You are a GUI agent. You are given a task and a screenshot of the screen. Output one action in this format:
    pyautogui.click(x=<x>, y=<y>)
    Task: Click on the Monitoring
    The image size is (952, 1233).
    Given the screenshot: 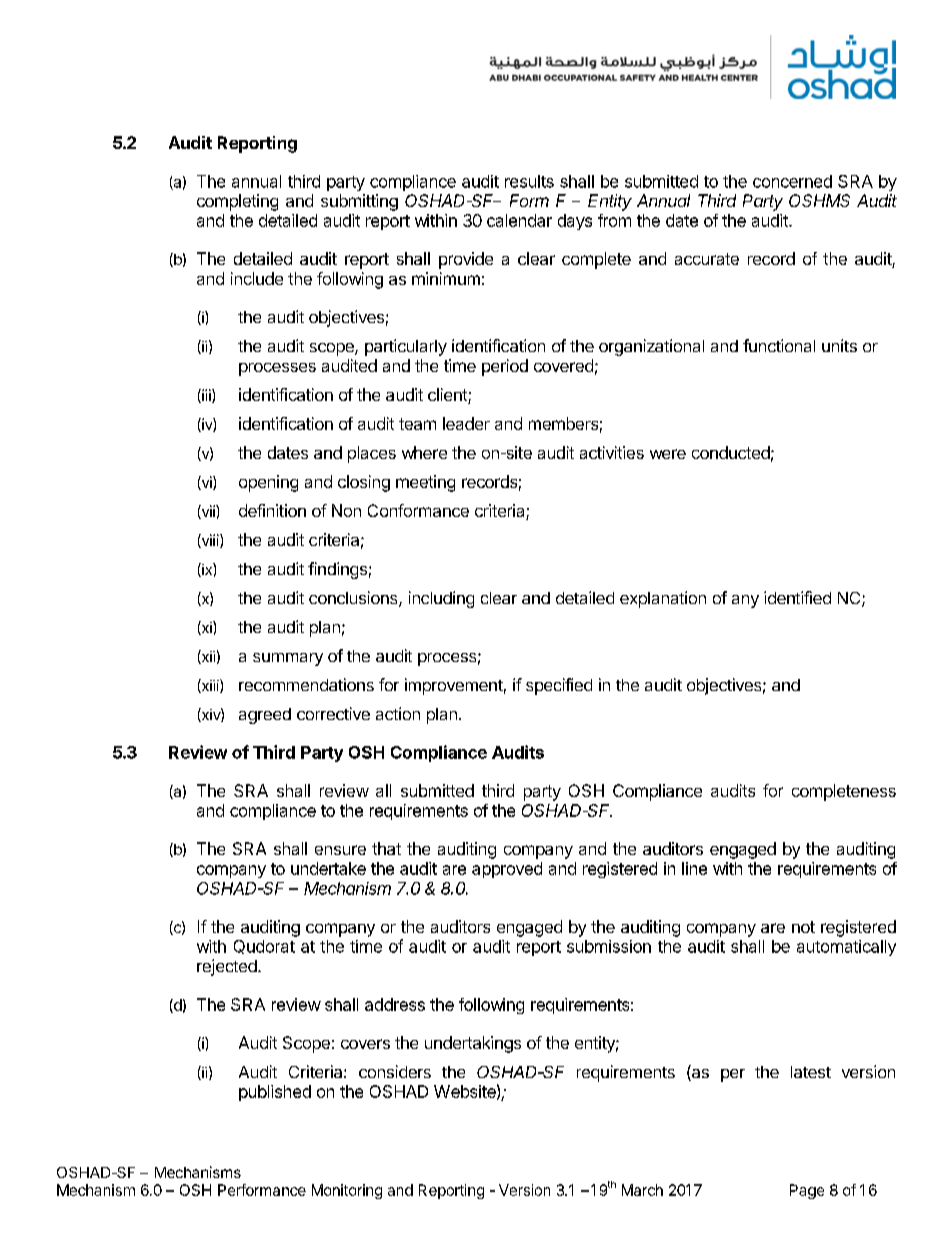 What is the action you would take?
    pyautogui.click(x=347, y=1191)
